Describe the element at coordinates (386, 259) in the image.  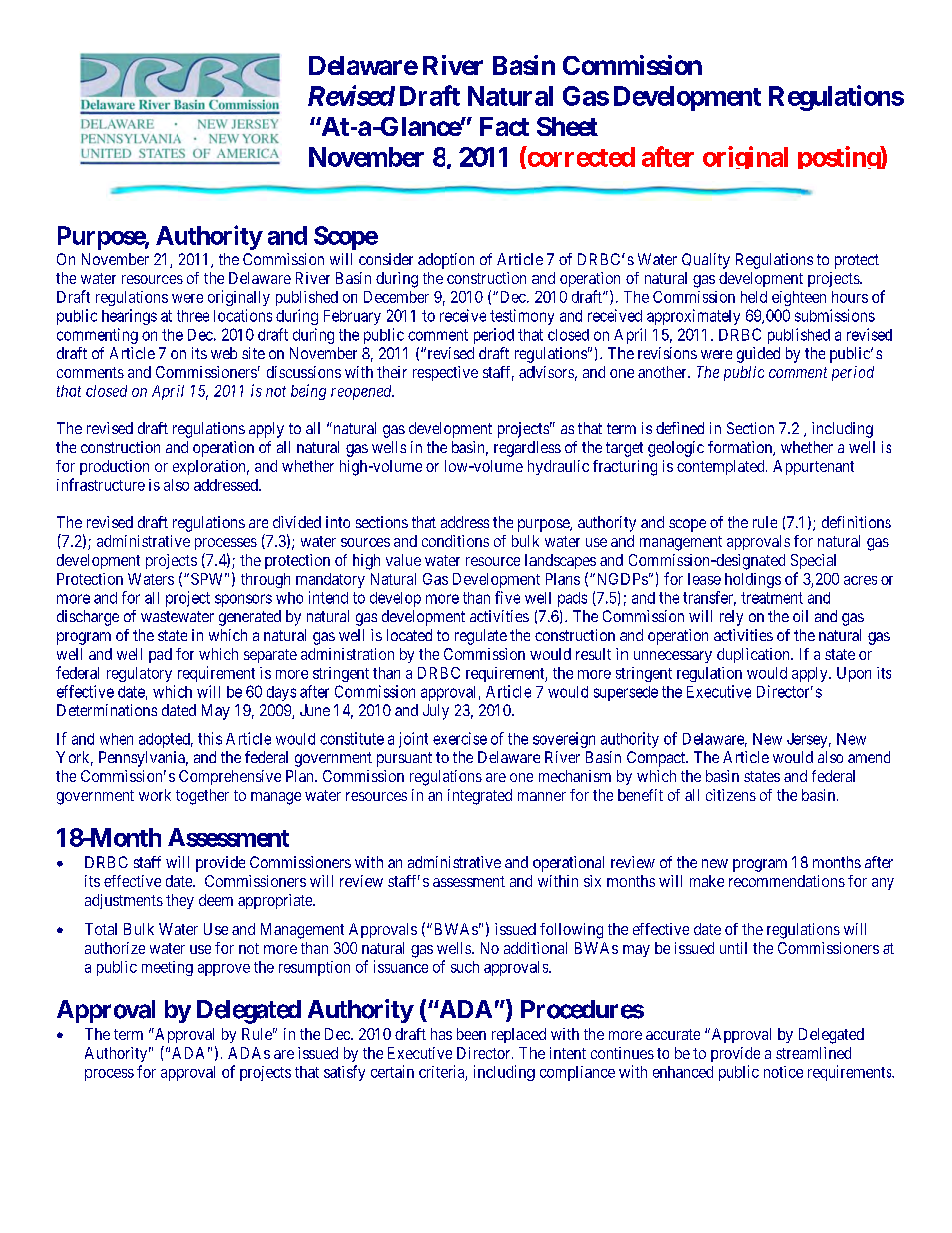
I see `consider` at that location.
